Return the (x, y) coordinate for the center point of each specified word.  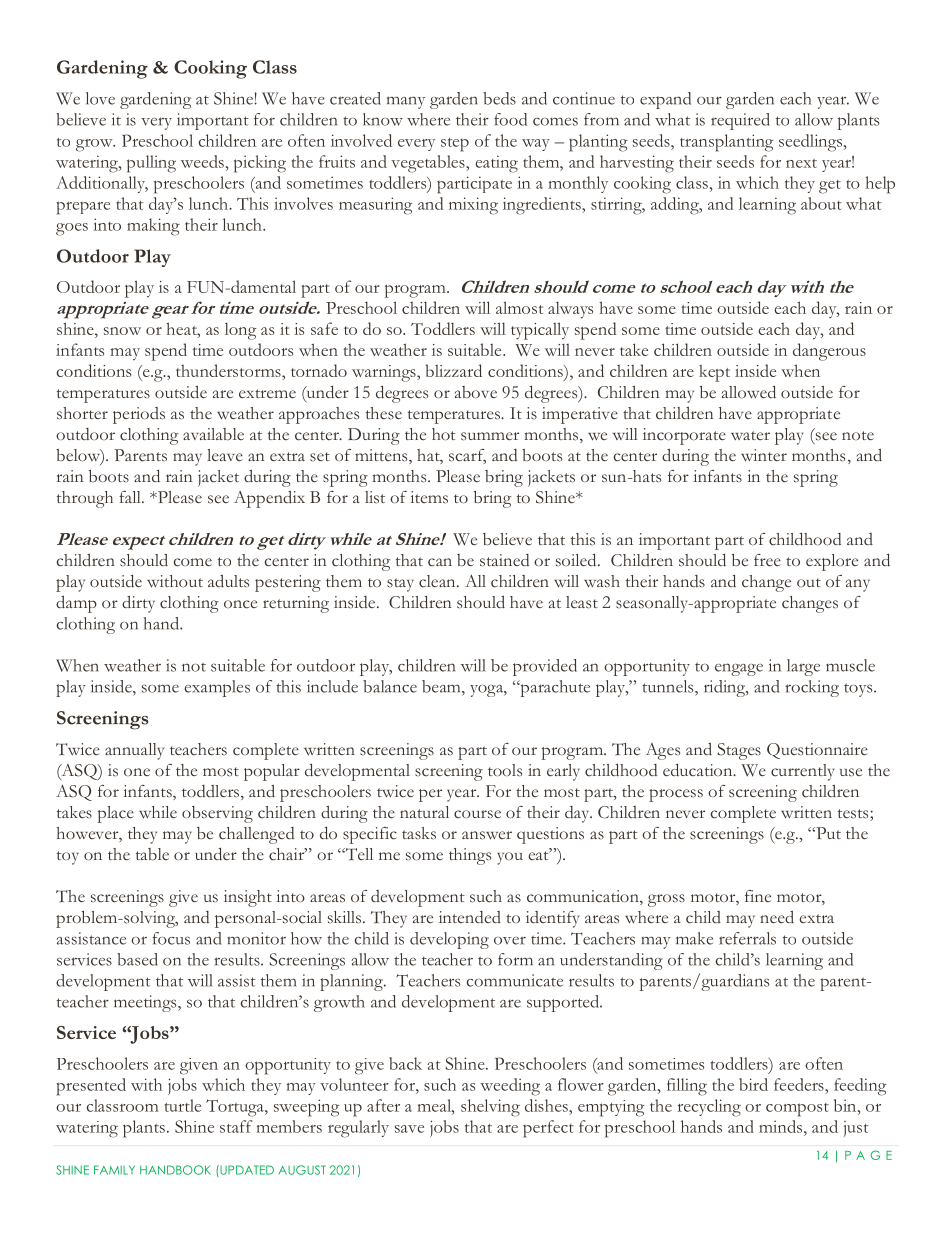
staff (236, 1126)
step (455, 145)
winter (764, 455)
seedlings (810, 143)
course (477, 814)
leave (225, 455)
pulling (151, 164)
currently (802, 772)
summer (490, 436)
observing (217, 814)
